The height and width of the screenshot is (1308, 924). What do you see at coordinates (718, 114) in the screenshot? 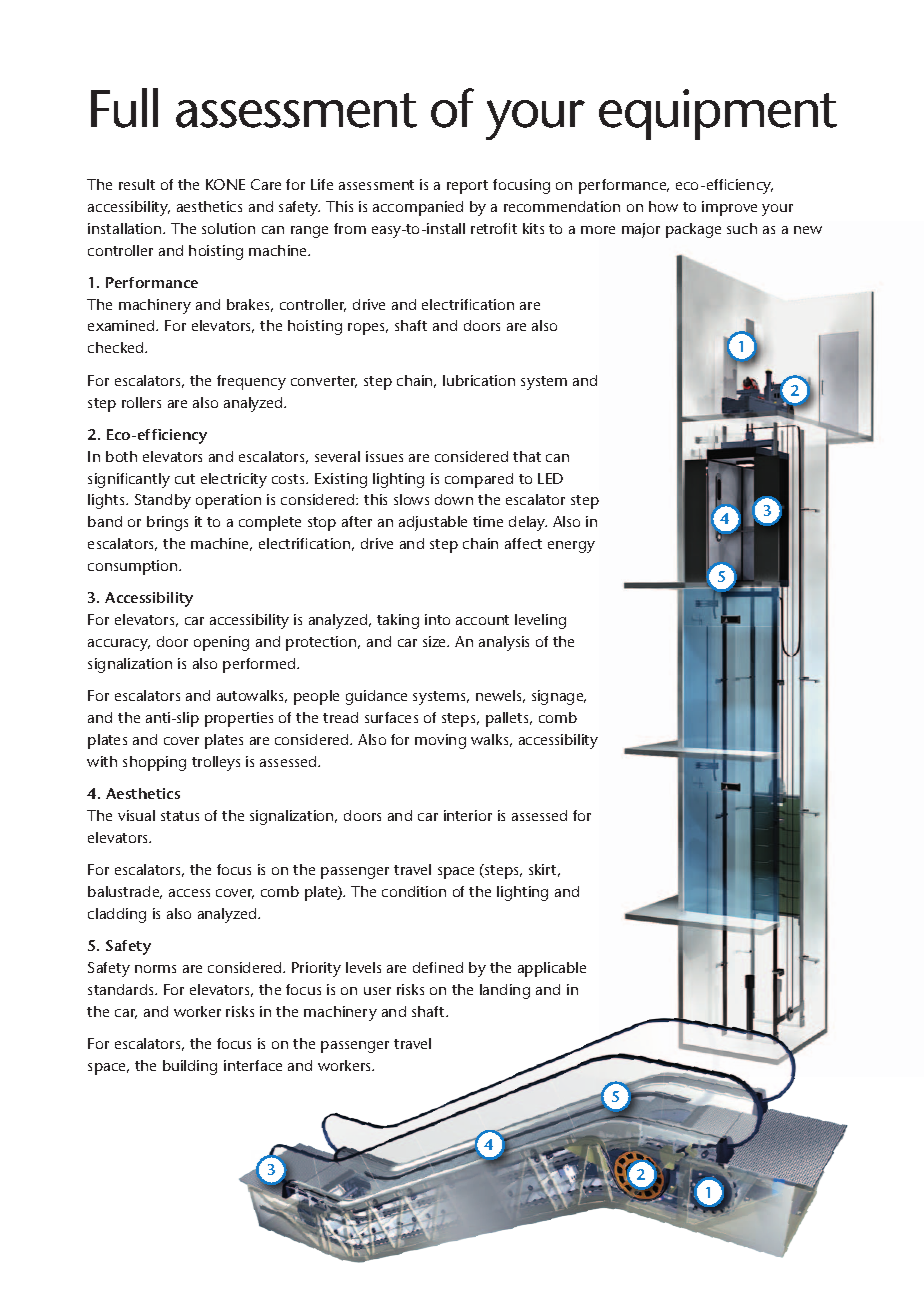
I see `equipment` at bounding box center [718, 114].
